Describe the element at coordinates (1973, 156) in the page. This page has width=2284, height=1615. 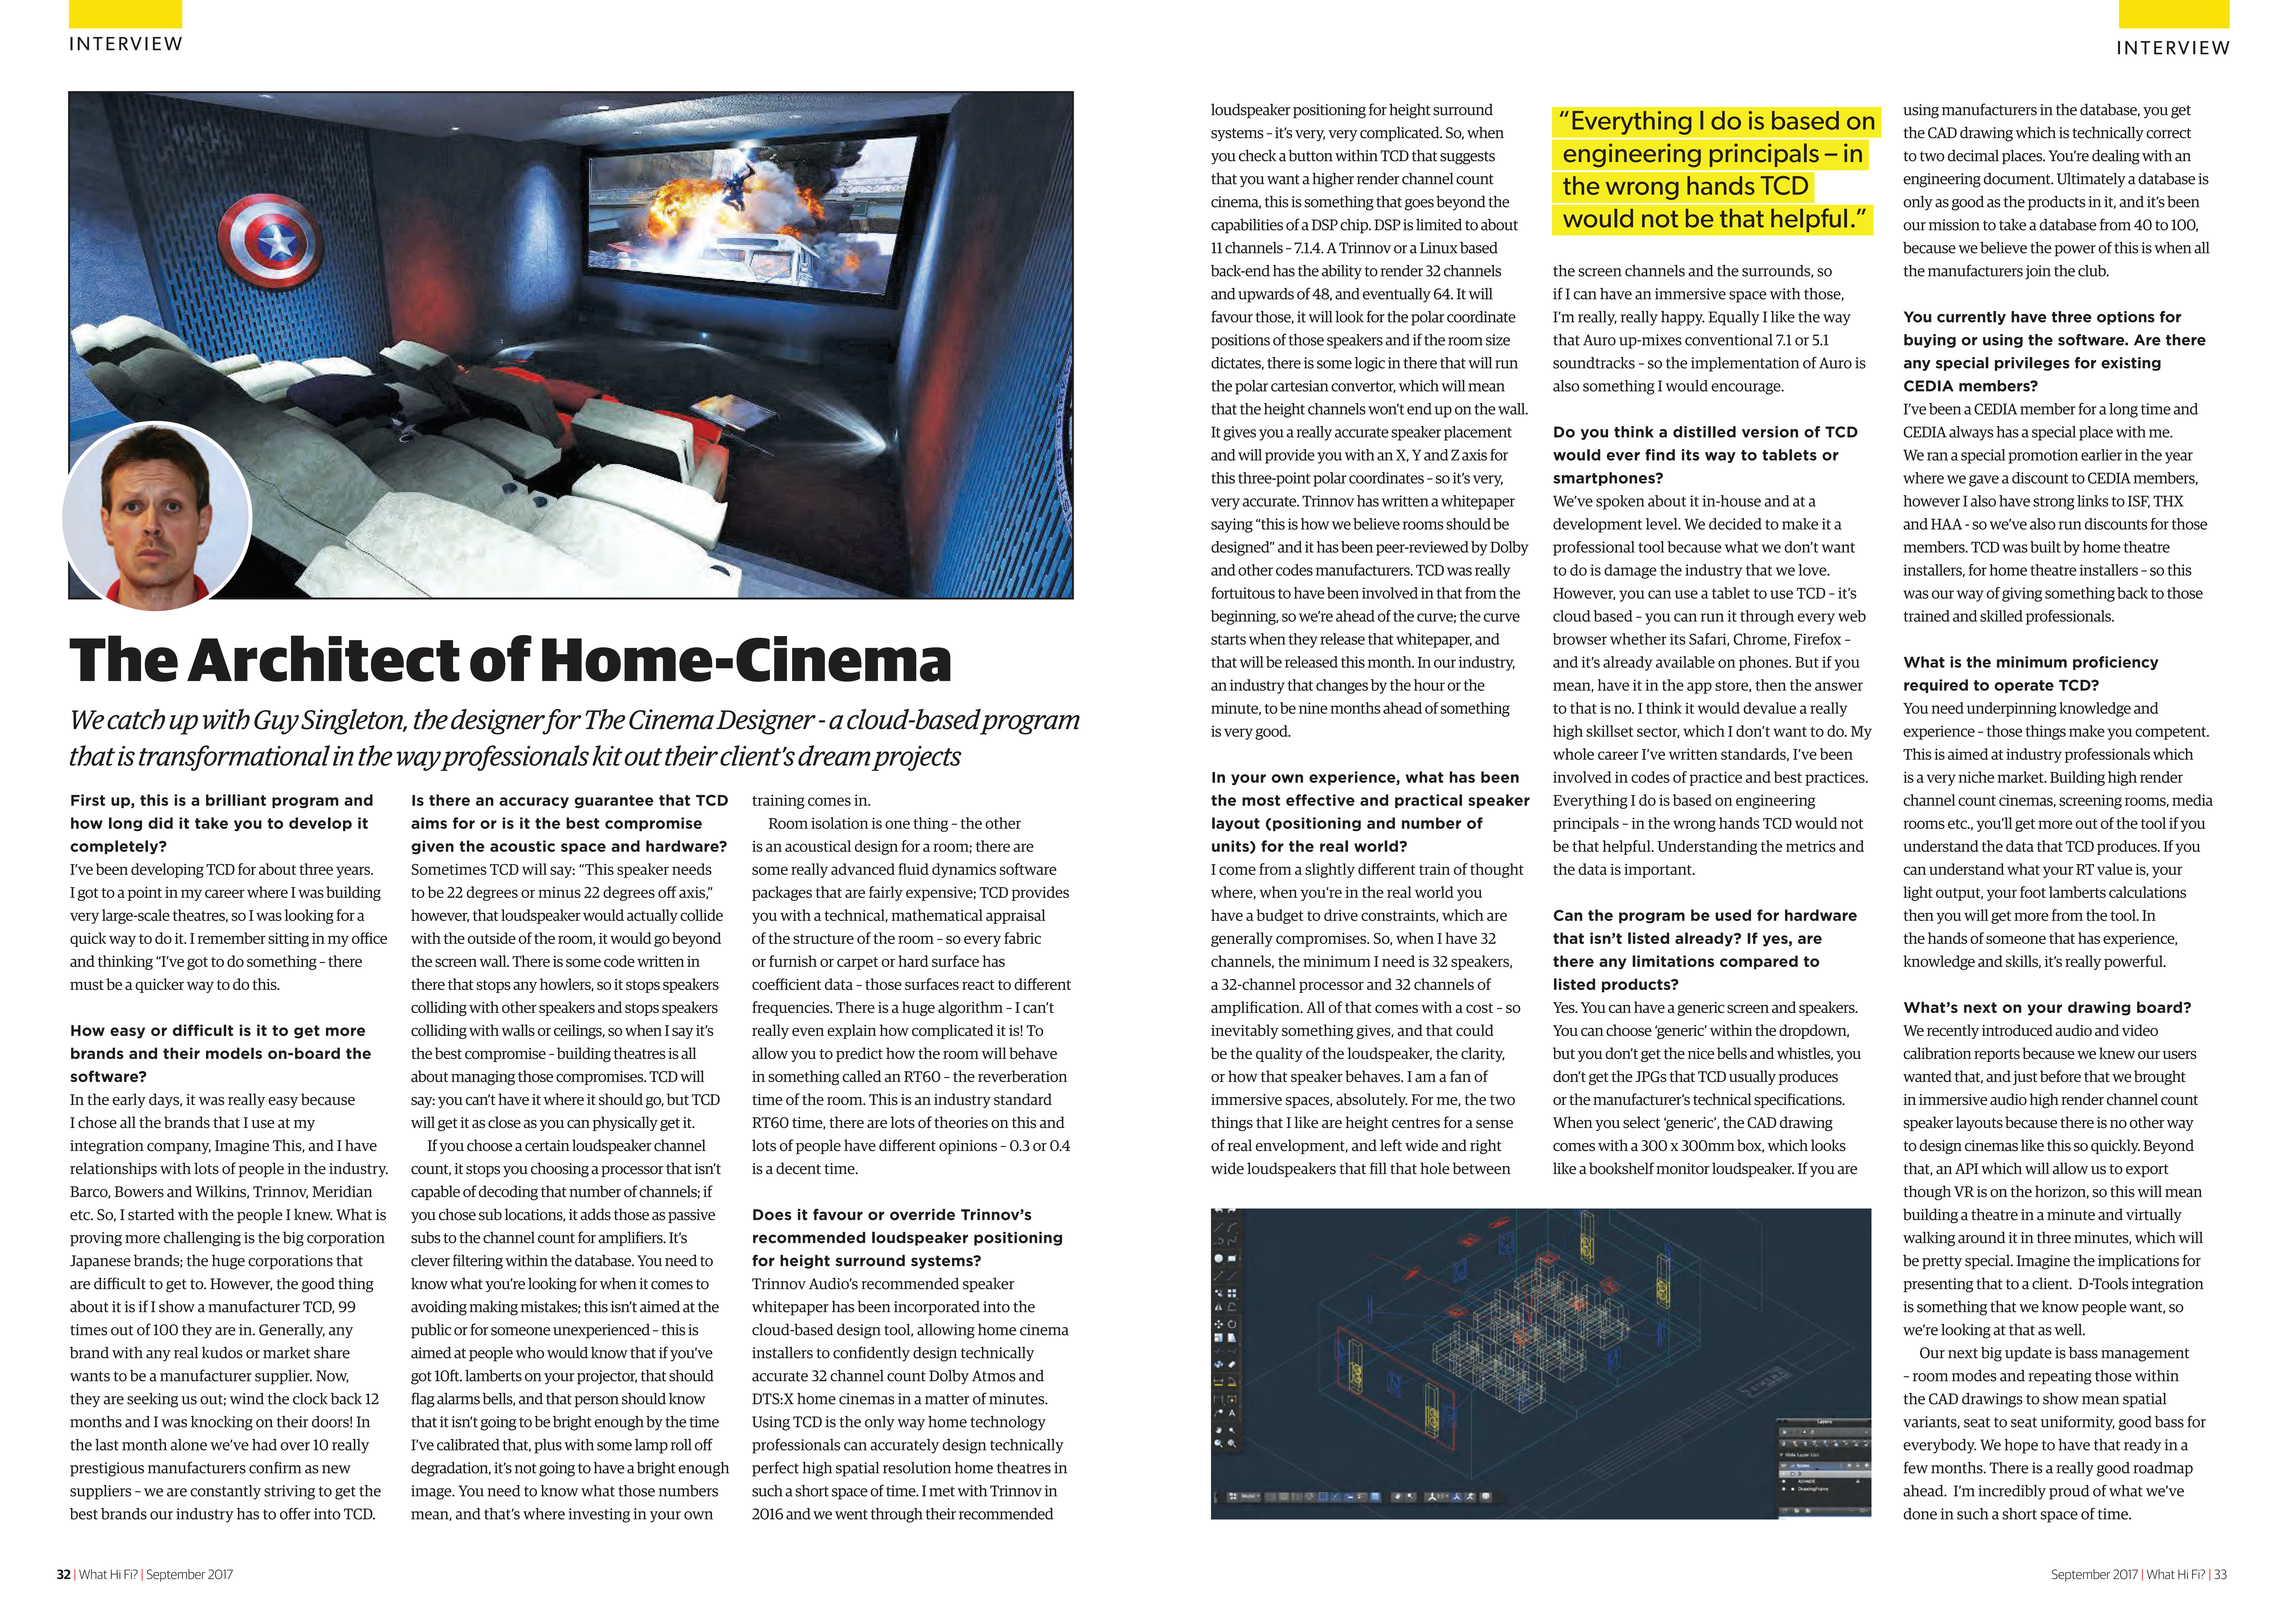
I see `decimal` at that location.
